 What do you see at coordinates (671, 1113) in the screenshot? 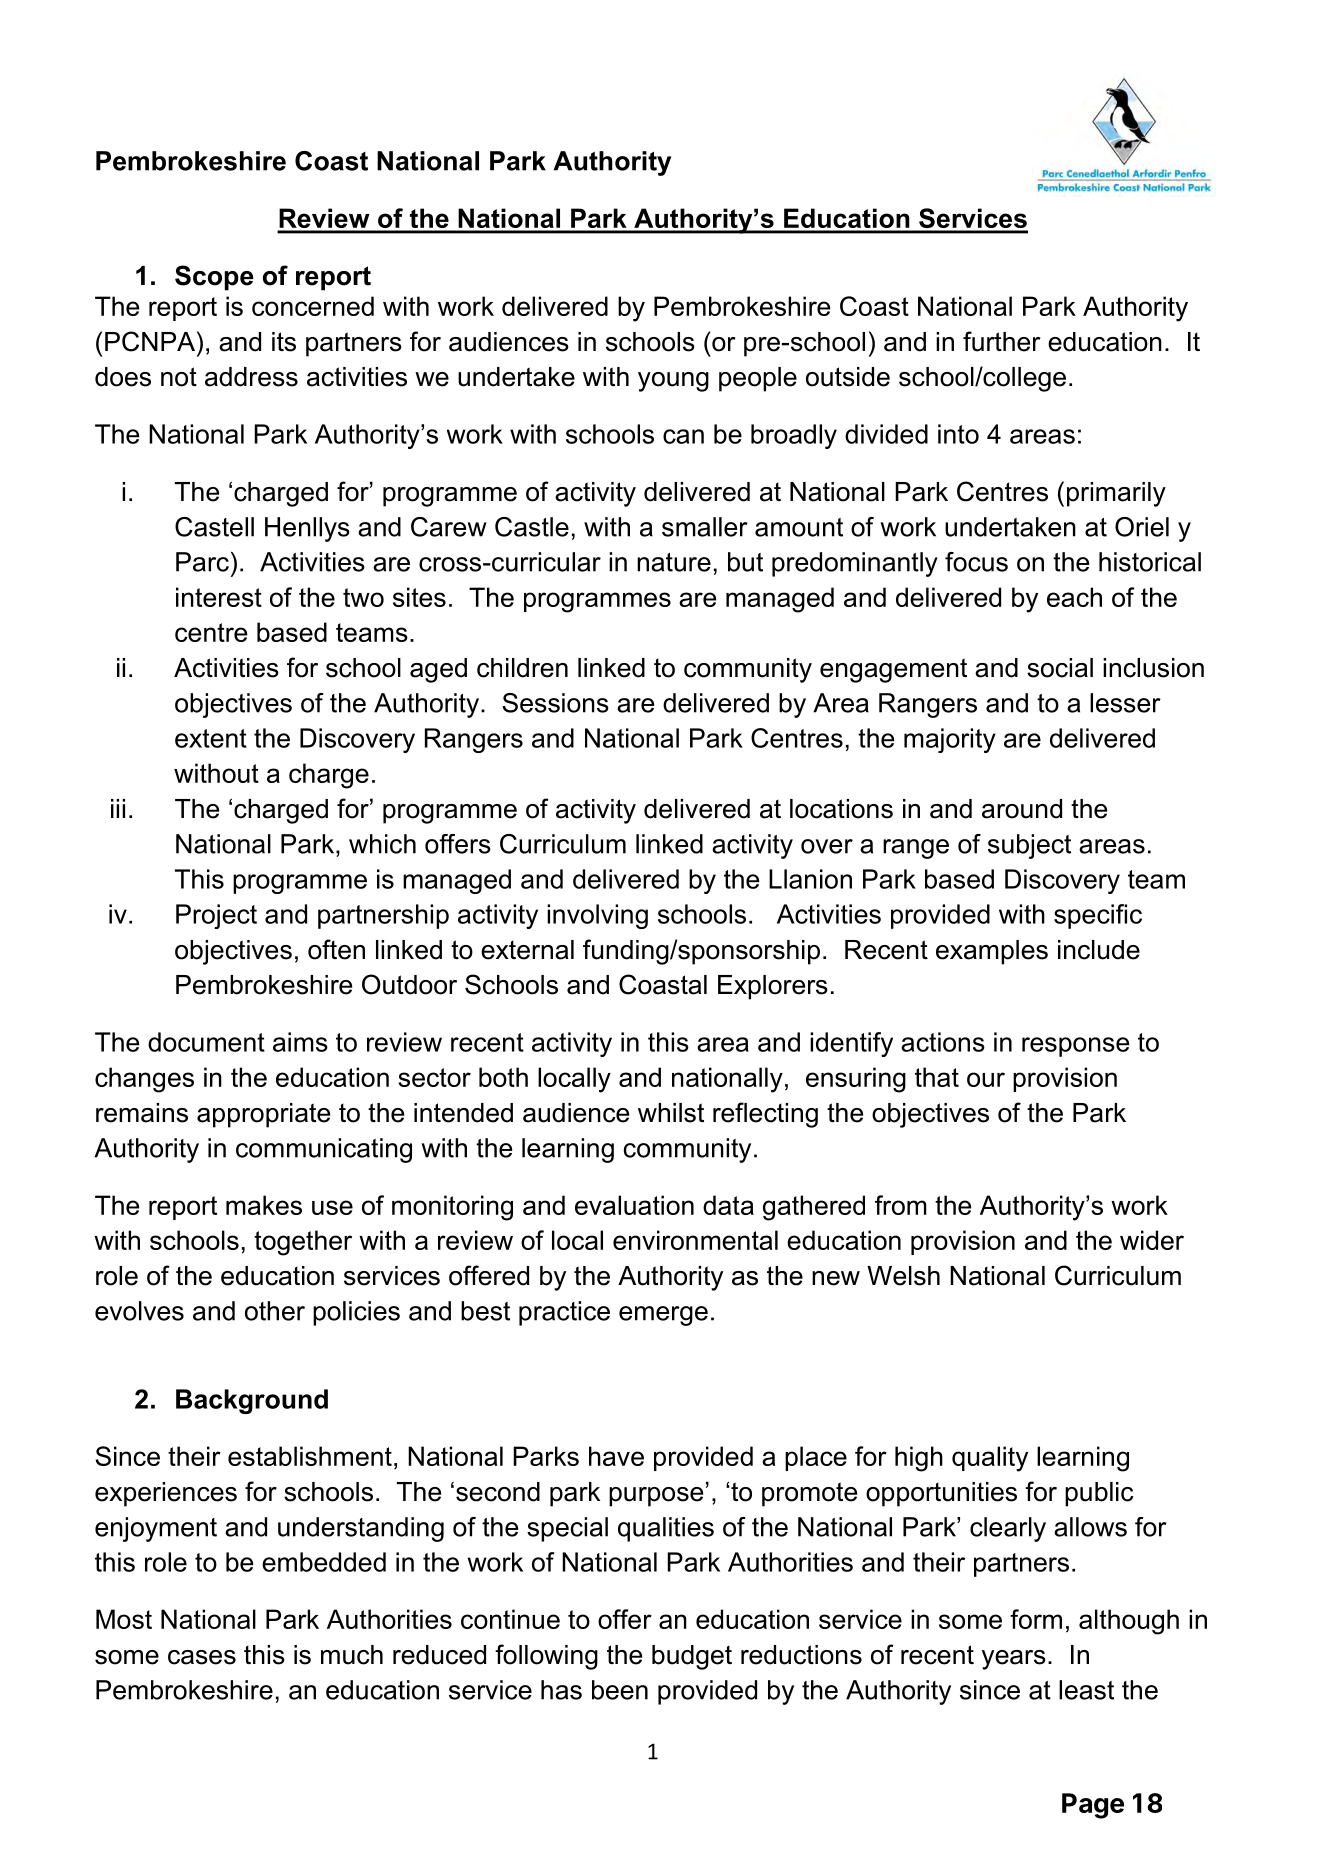
I see `whilst` at bounding box center [671, 1113].
